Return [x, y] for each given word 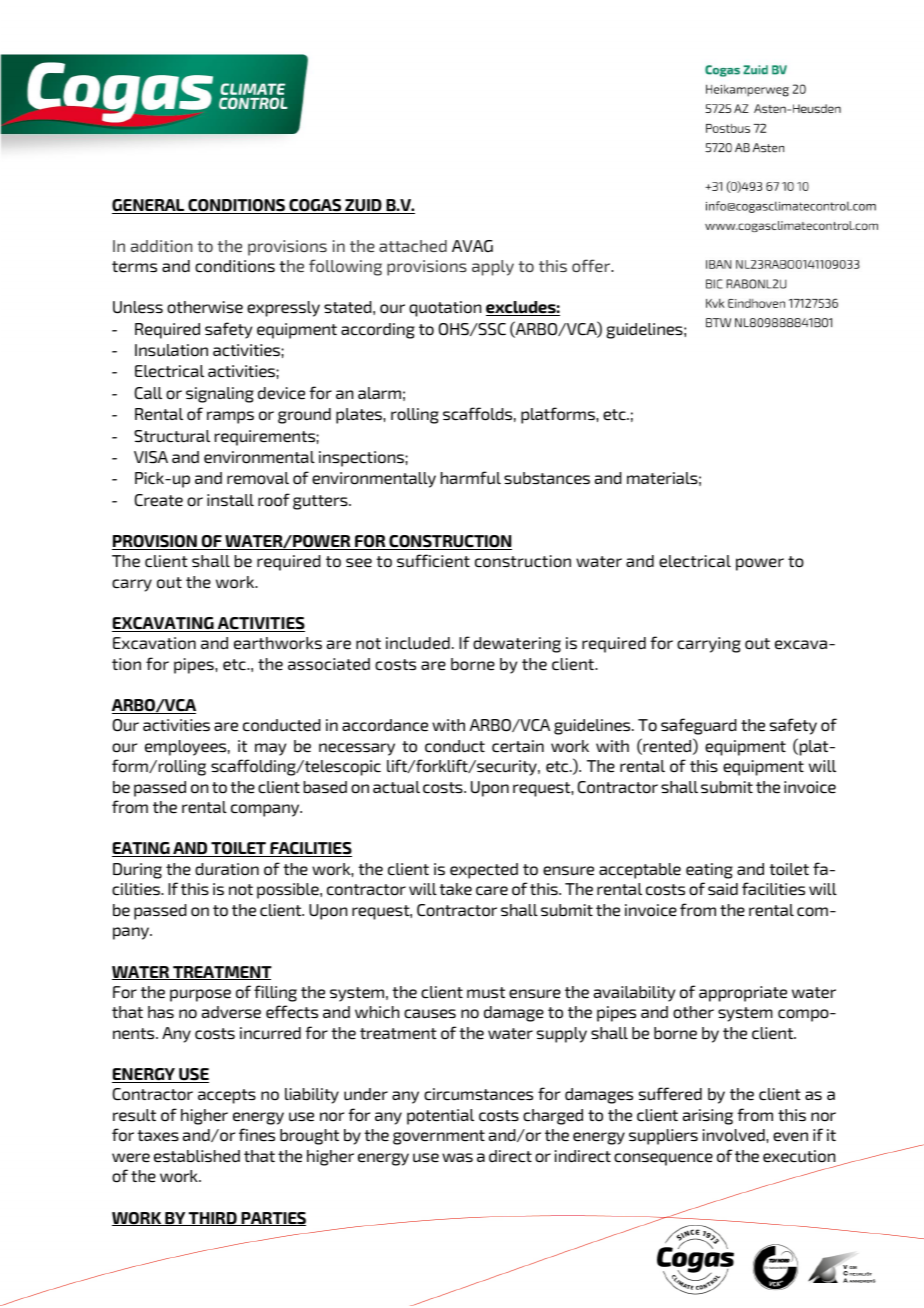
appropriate [743, 994]
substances [547, 478]
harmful [471, 477]
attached [413, 246]
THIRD [213, 1219]
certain [518, 746]
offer [592, 265]
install [230, 500]
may [270, 749]
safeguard [699, 726]
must [486, 992]
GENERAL [149, 206]
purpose [200, 995]
